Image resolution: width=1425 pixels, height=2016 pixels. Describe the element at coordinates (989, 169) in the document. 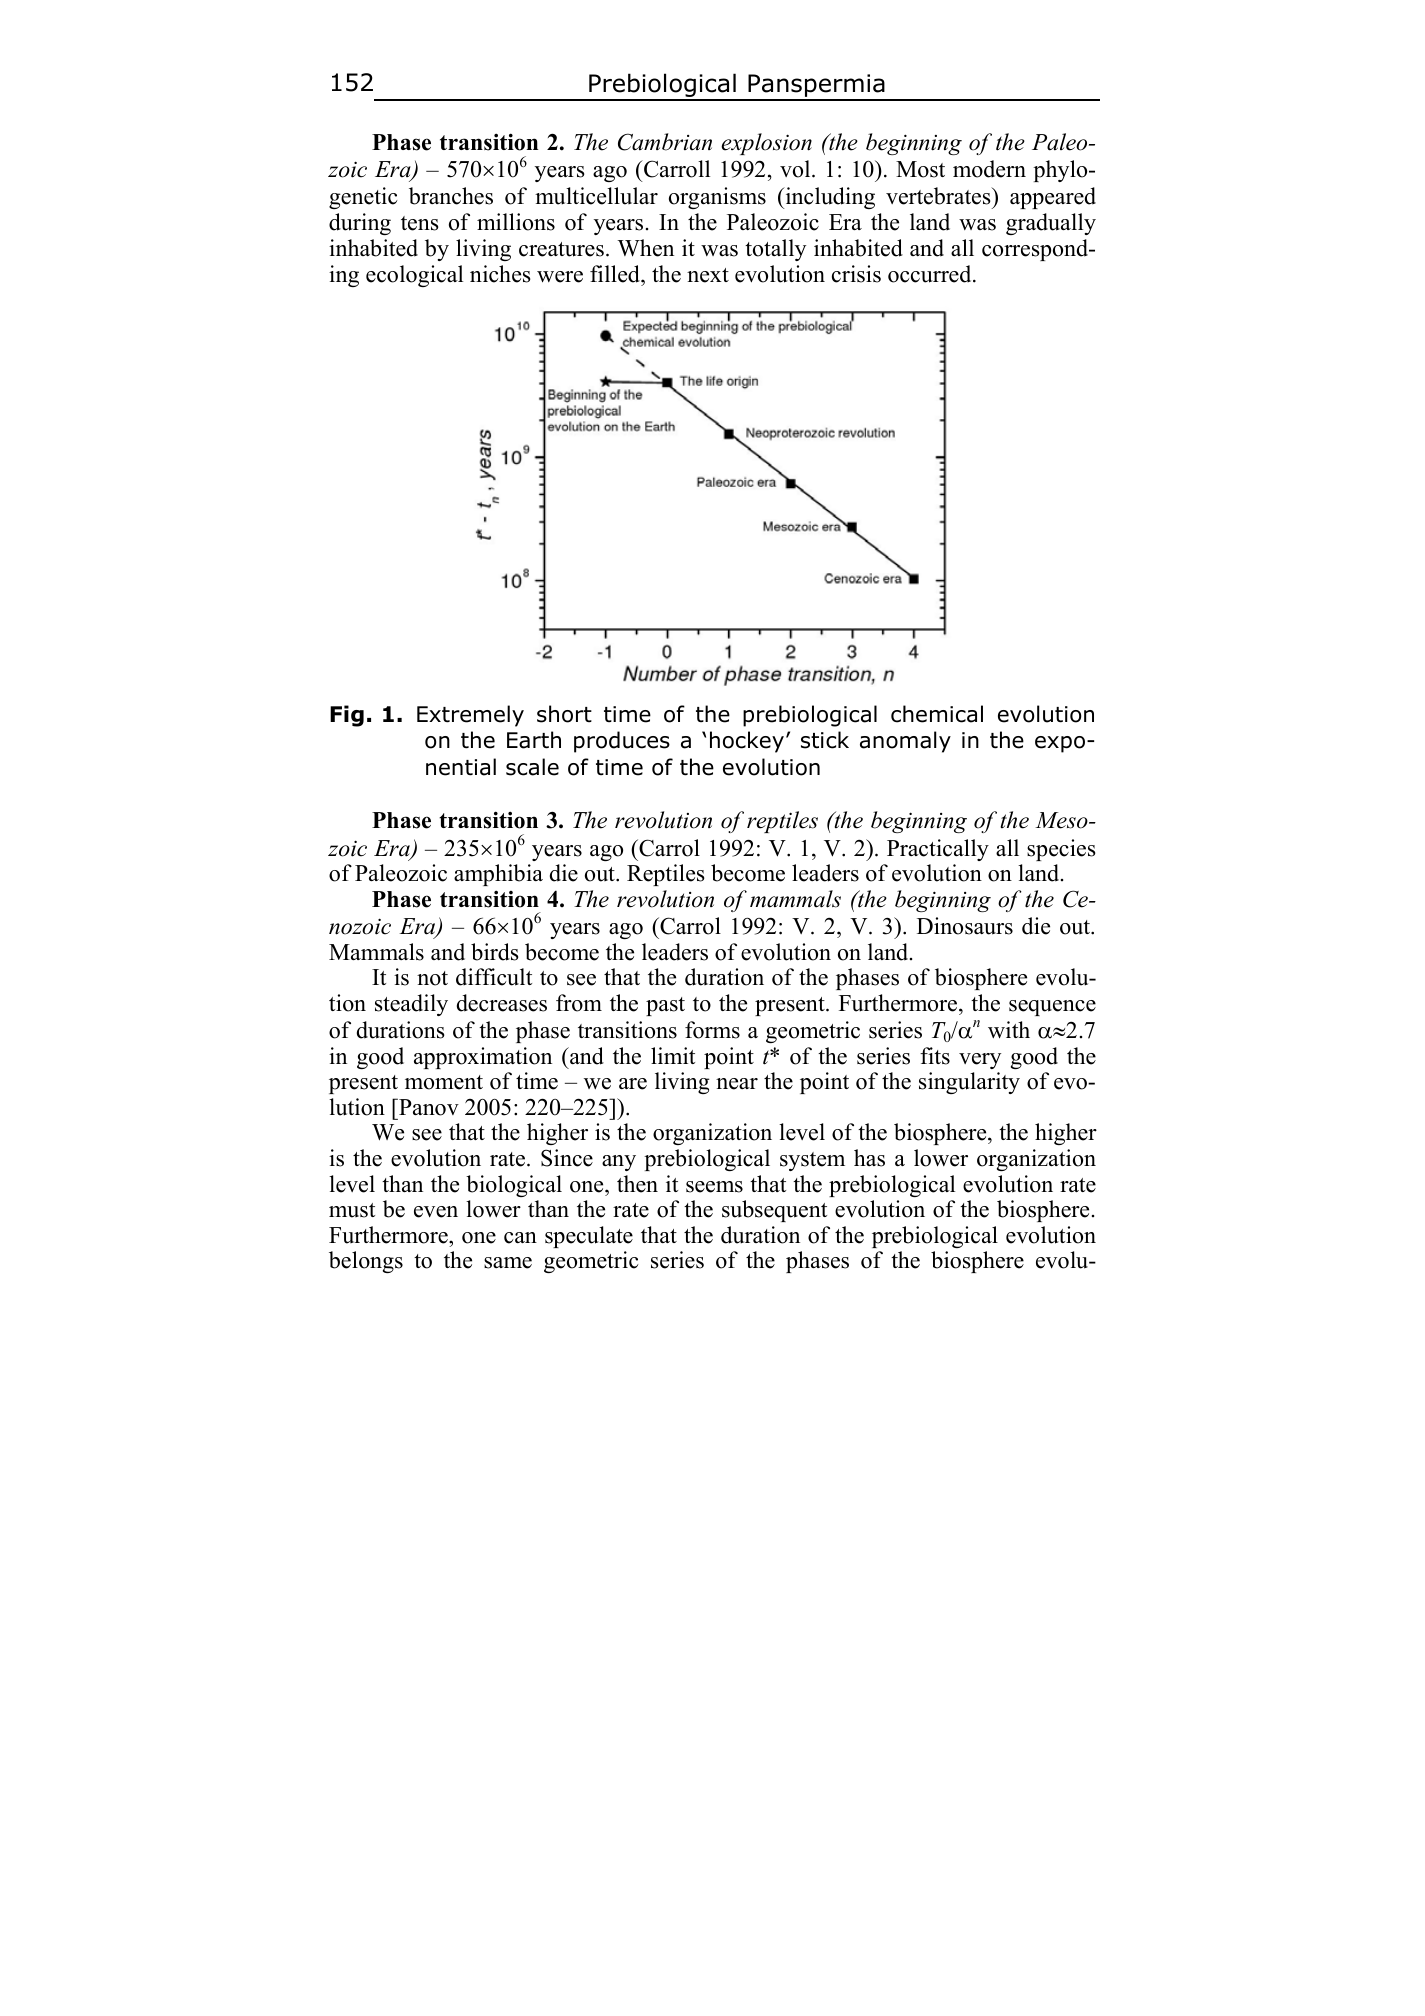

I see `modern` at that location.
